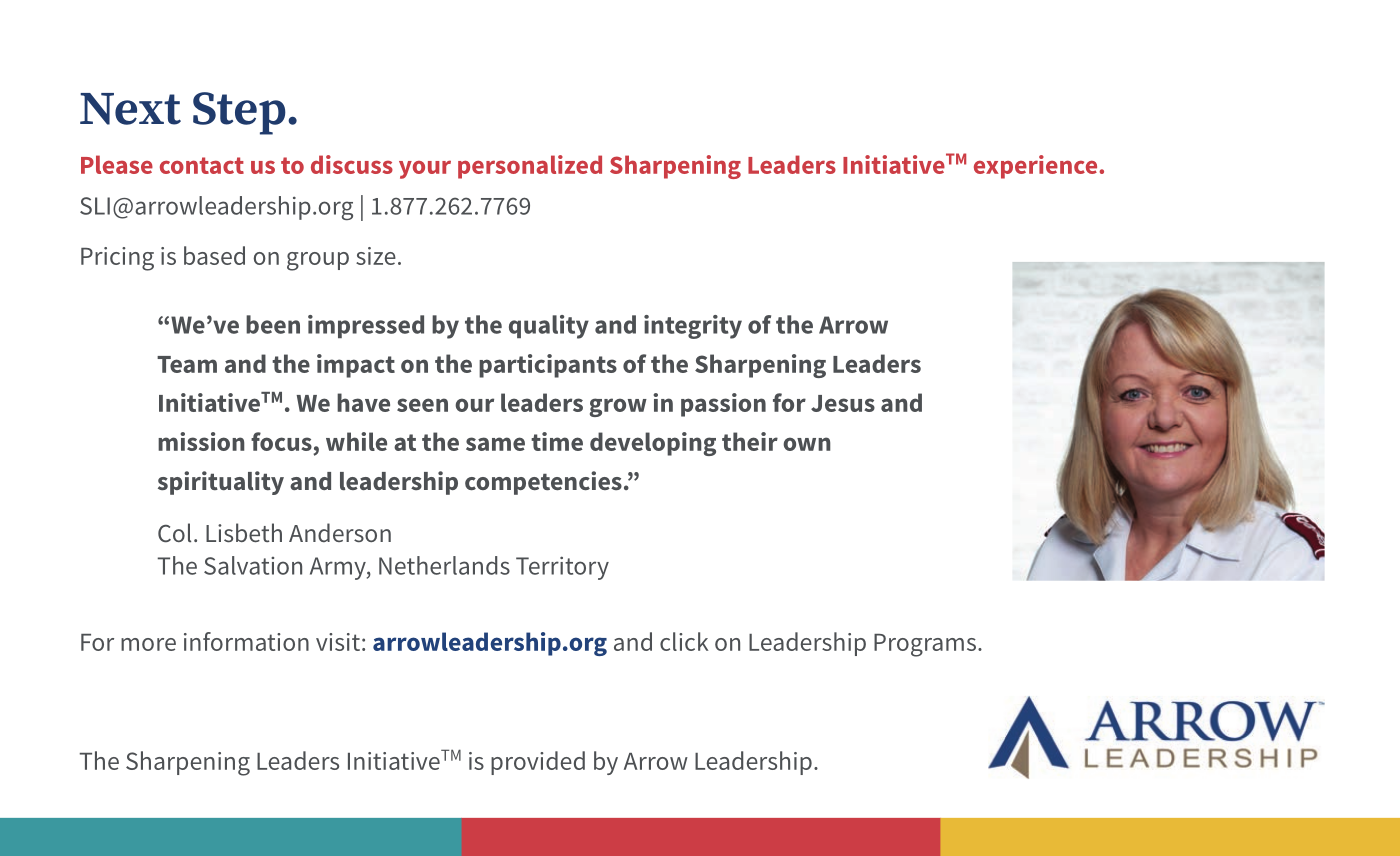 The image size is (1400, 856). What do you see at coordinates (557, 441) in the document?
I see `time` at bounding box center [557, 441].
